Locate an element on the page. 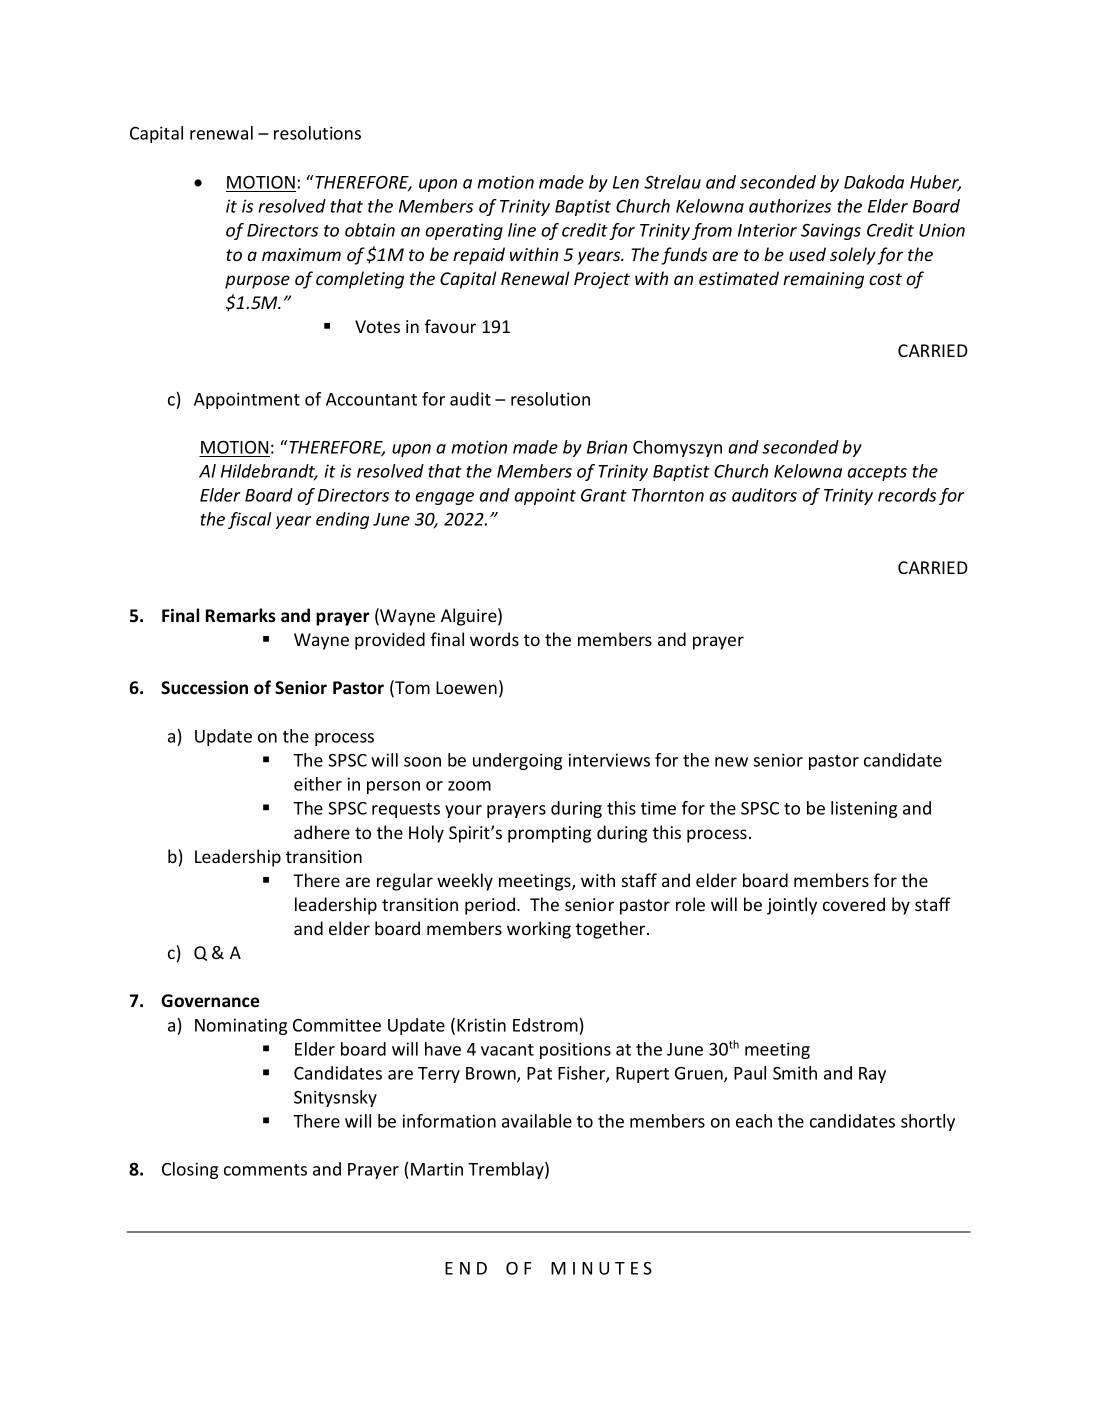 The width and height of the document is (1097, 1420). available is located at coordinates (537, 1121).
